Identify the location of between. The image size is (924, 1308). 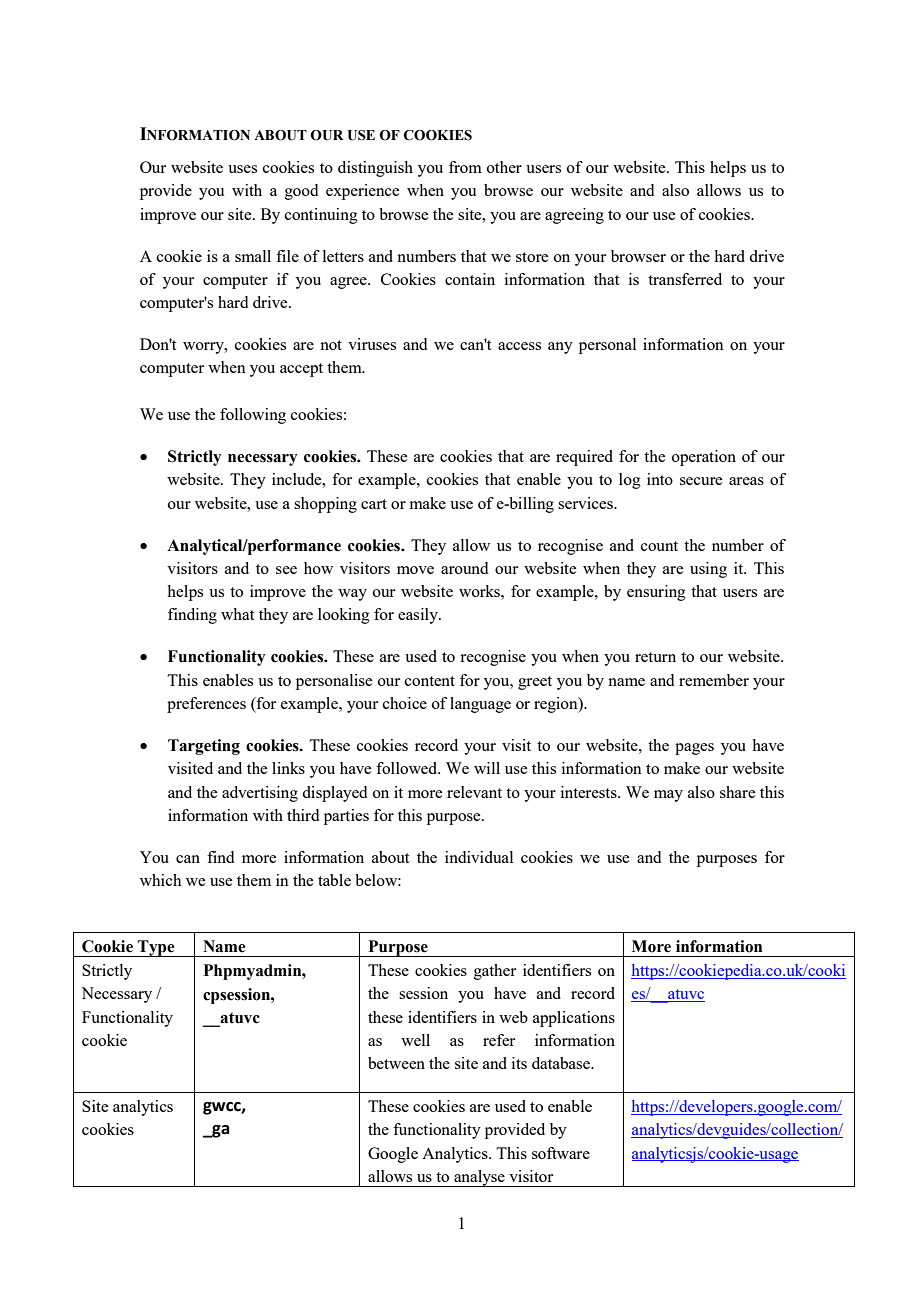
(396, 1063).
